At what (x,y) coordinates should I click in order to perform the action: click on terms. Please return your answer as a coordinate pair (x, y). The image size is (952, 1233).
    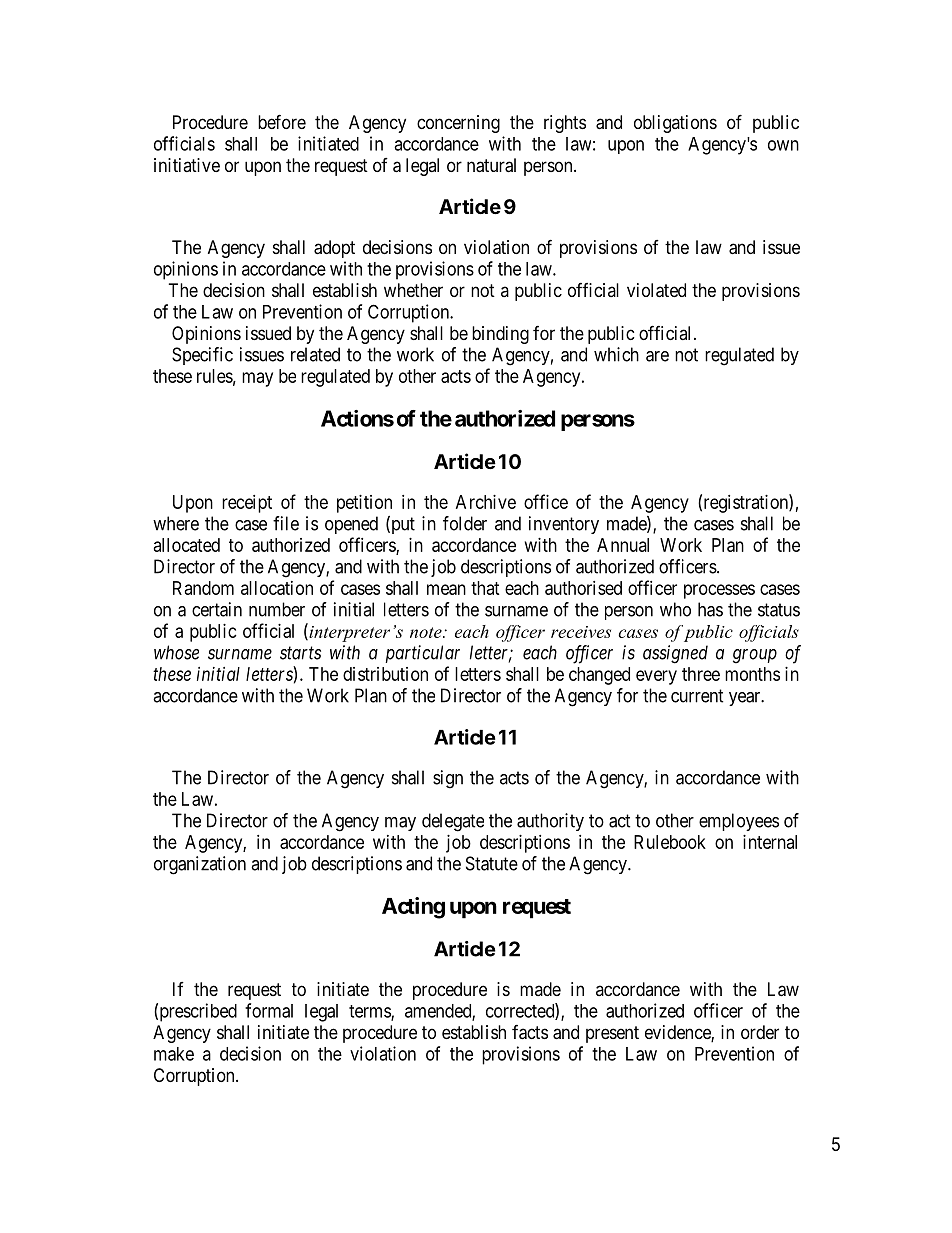
    Looking at the image, I should click on (370, 1012).
